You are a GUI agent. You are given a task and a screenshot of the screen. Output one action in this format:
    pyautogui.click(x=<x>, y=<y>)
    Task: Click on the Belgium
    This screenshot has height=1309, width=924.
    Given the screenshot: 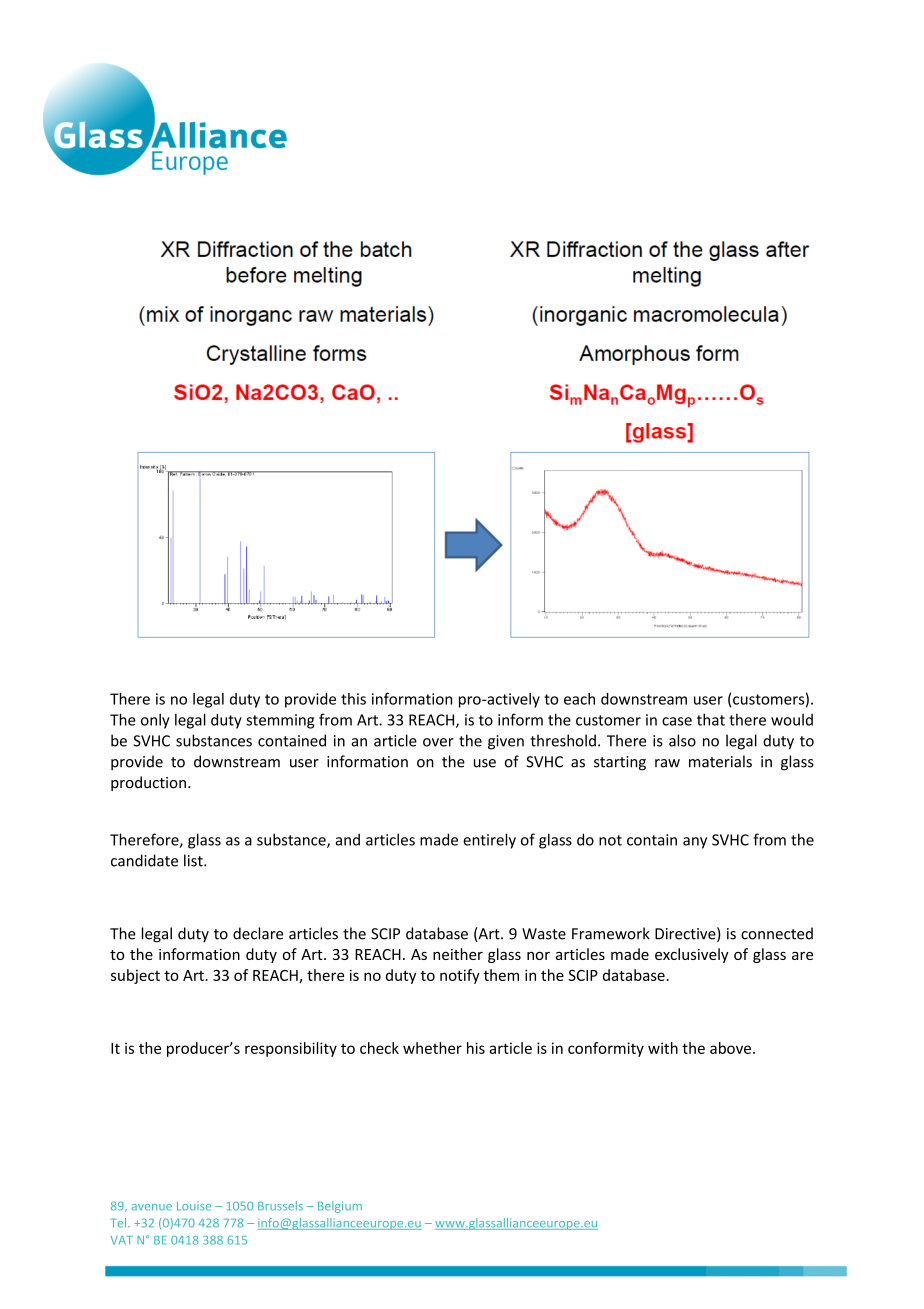 What is the action you would take?
    pyautogui.click(x=340, y=1207)
